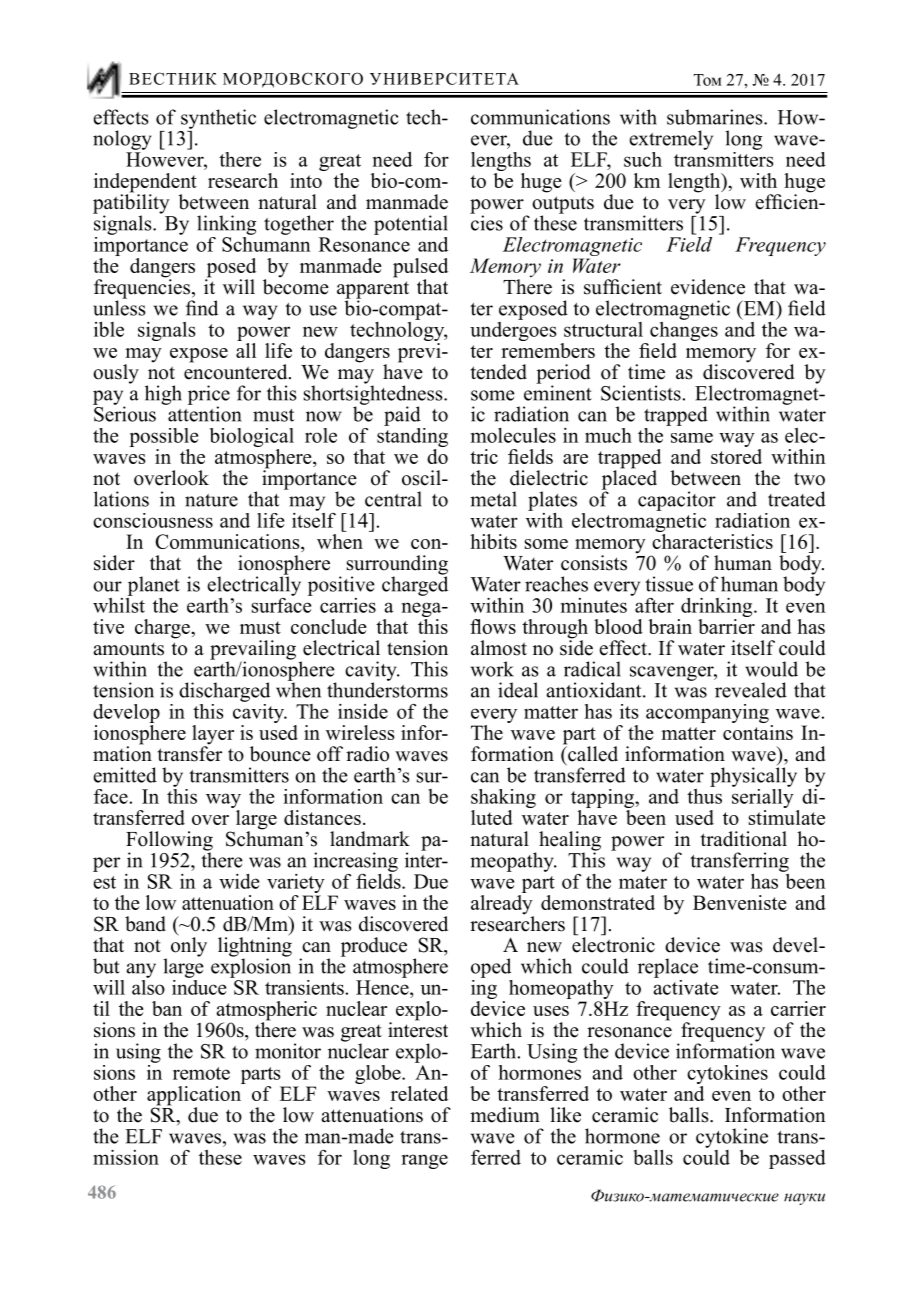 This document has width=924, height=1313. What do you see at coordinates (128, 649) in the document?
I see `amounts` at bounding box center [128, 649].
